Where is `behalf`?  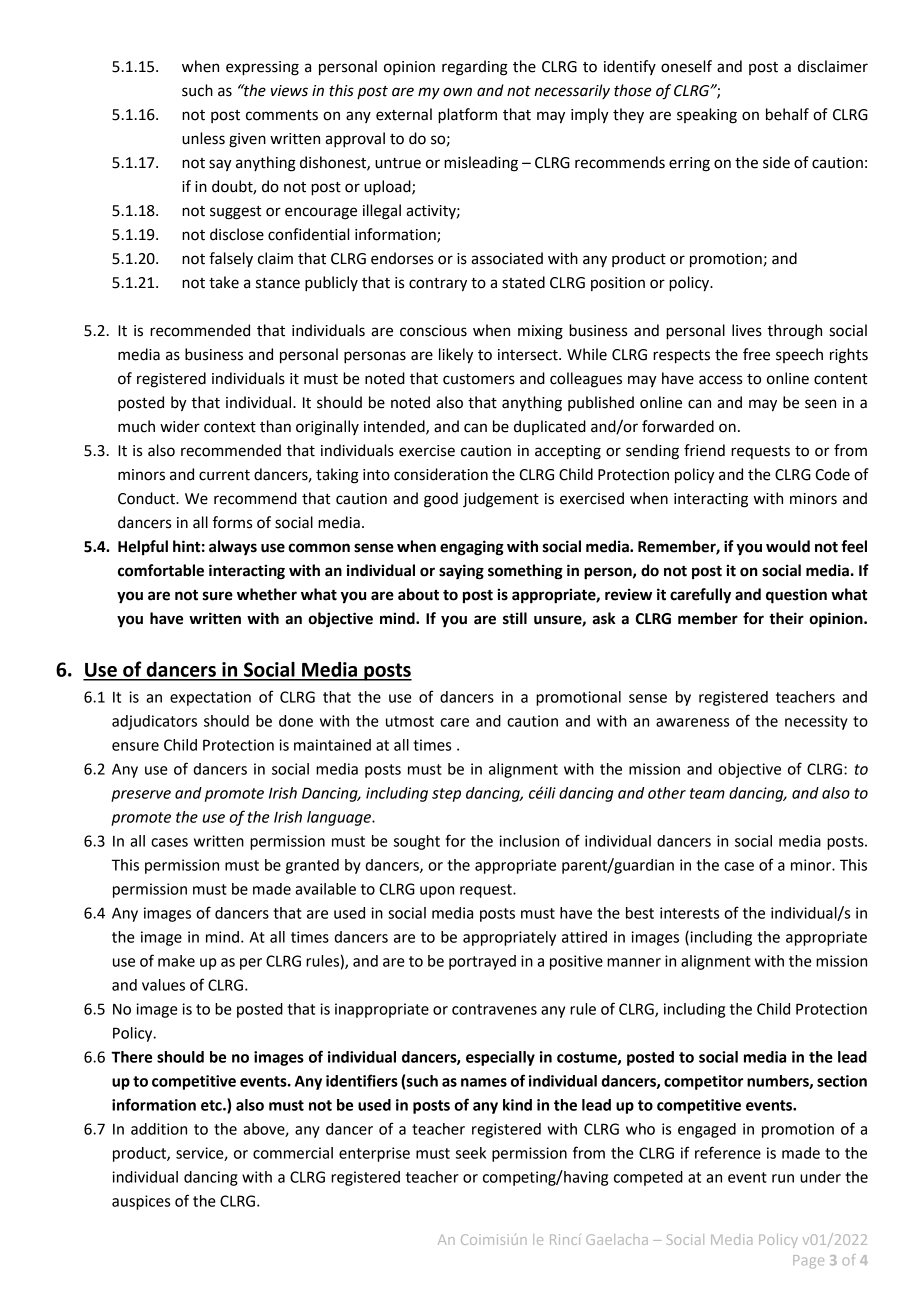
behalf is located at coordinates (787, 114).
